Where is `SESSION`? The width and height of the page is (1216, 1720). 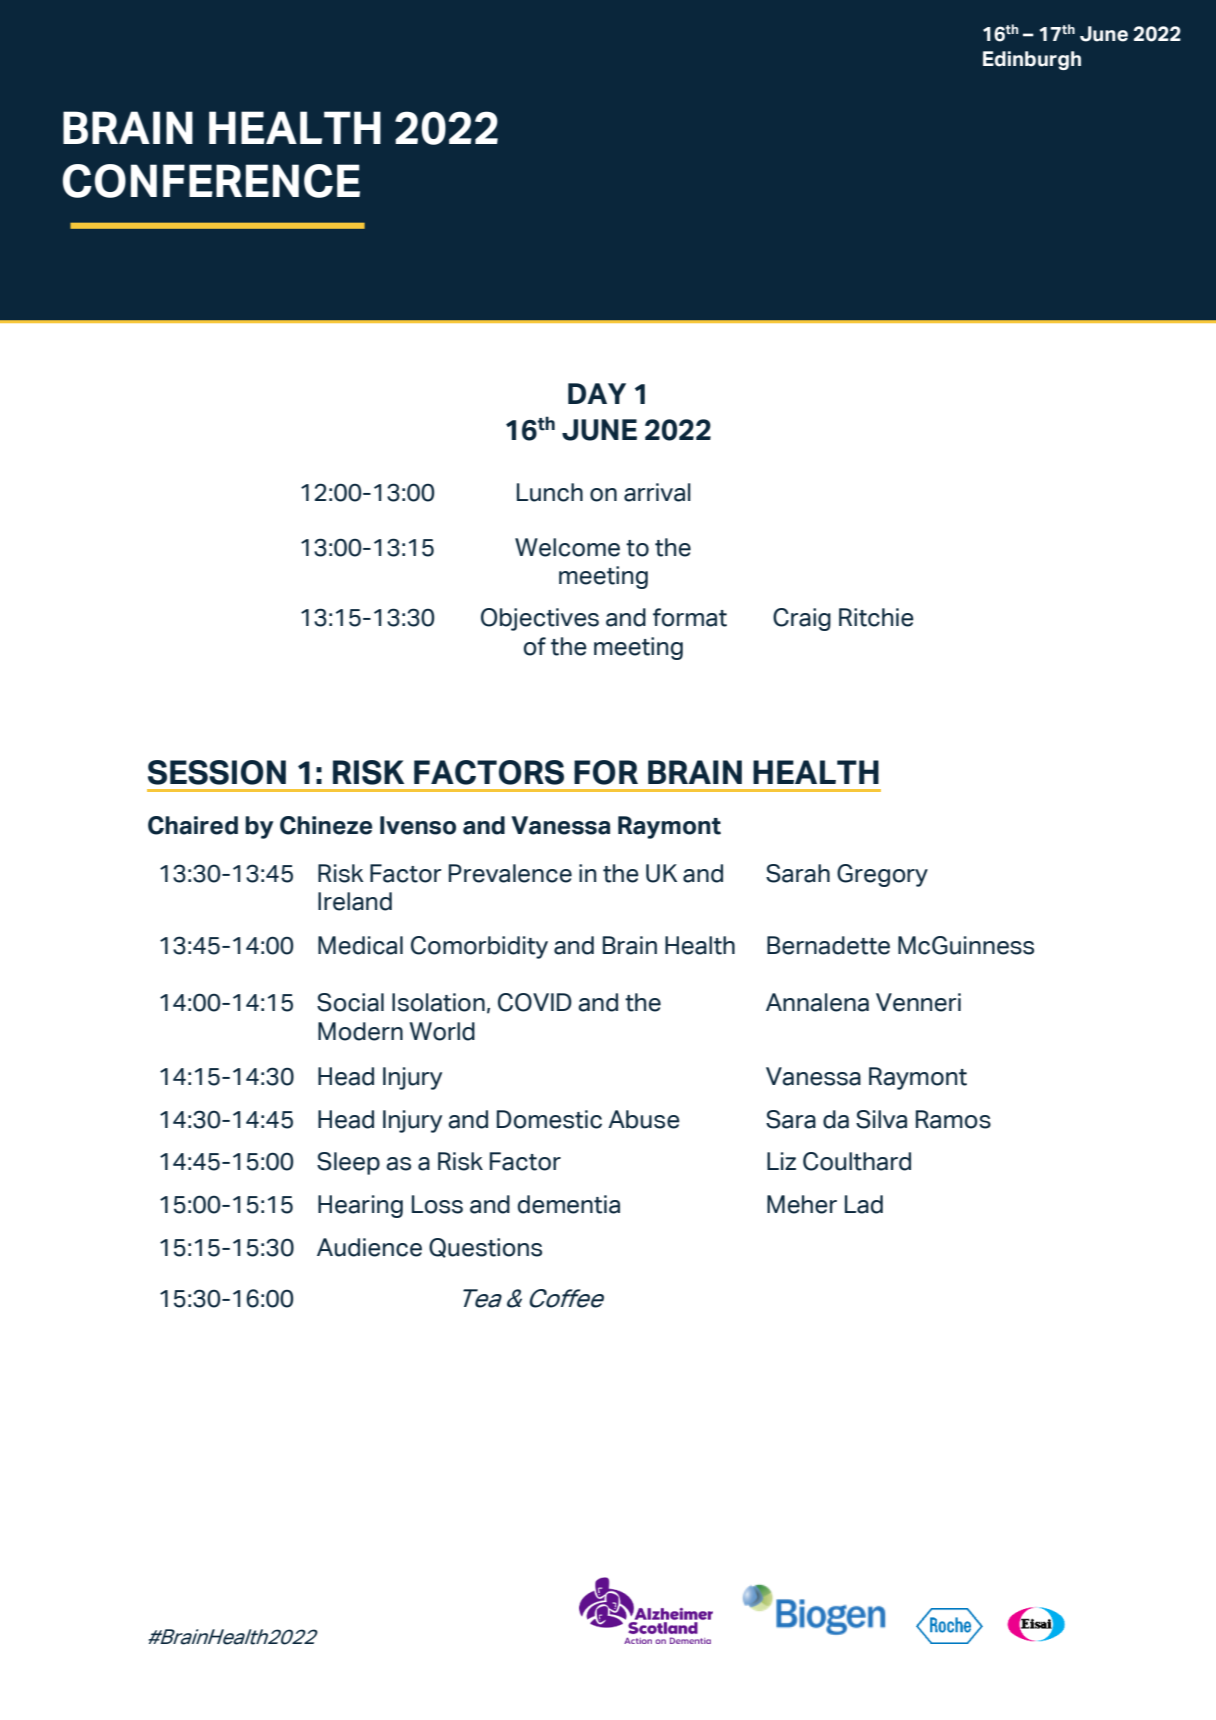
SESSION is located at coordinates (217, 772).
